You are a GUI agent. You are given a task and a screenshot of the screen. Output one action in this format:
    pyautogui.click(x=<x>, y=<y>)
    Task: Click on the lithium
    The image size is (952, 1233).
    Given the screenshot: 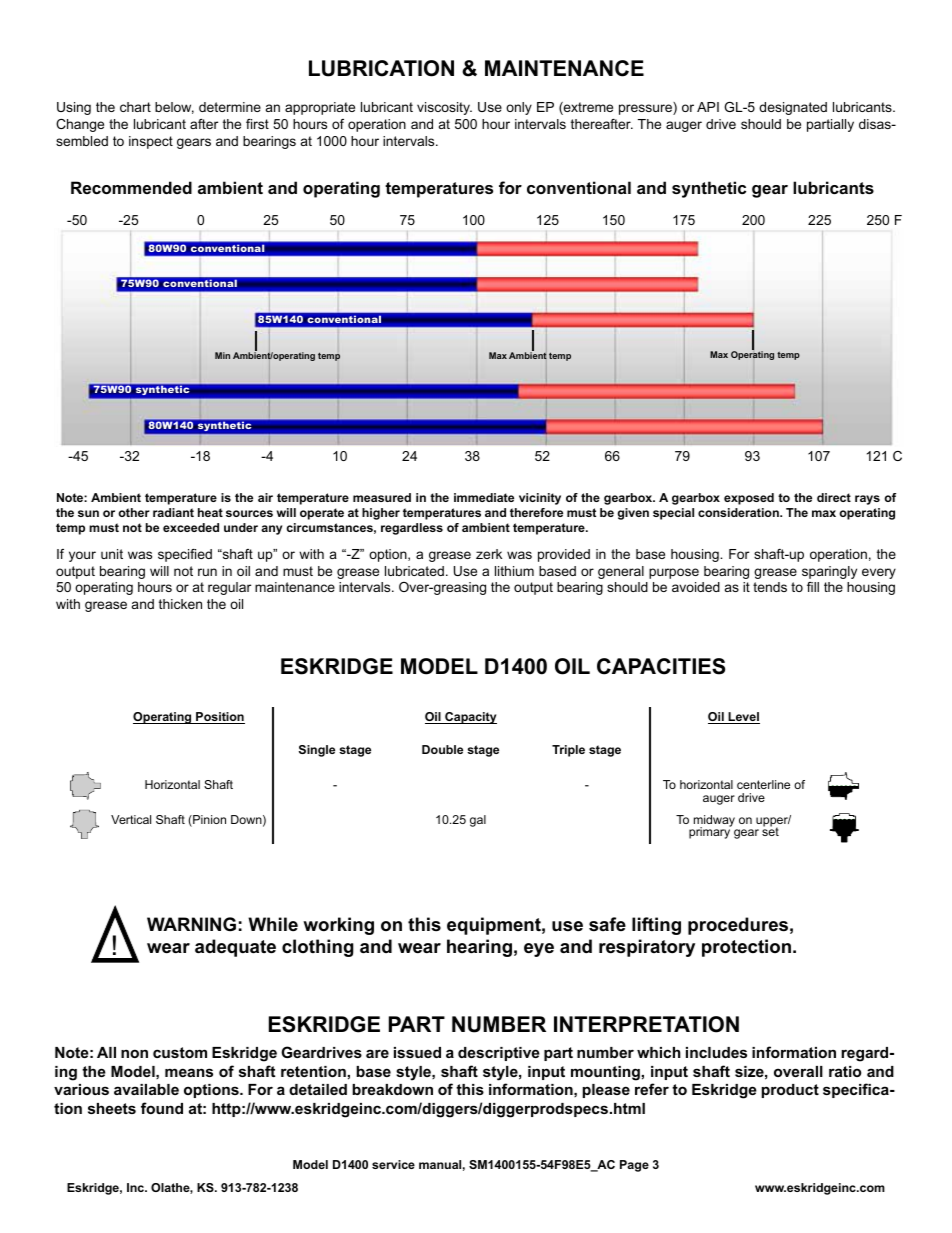 What is the action you would take?
    pyautogui.click(x=514, y=571)
